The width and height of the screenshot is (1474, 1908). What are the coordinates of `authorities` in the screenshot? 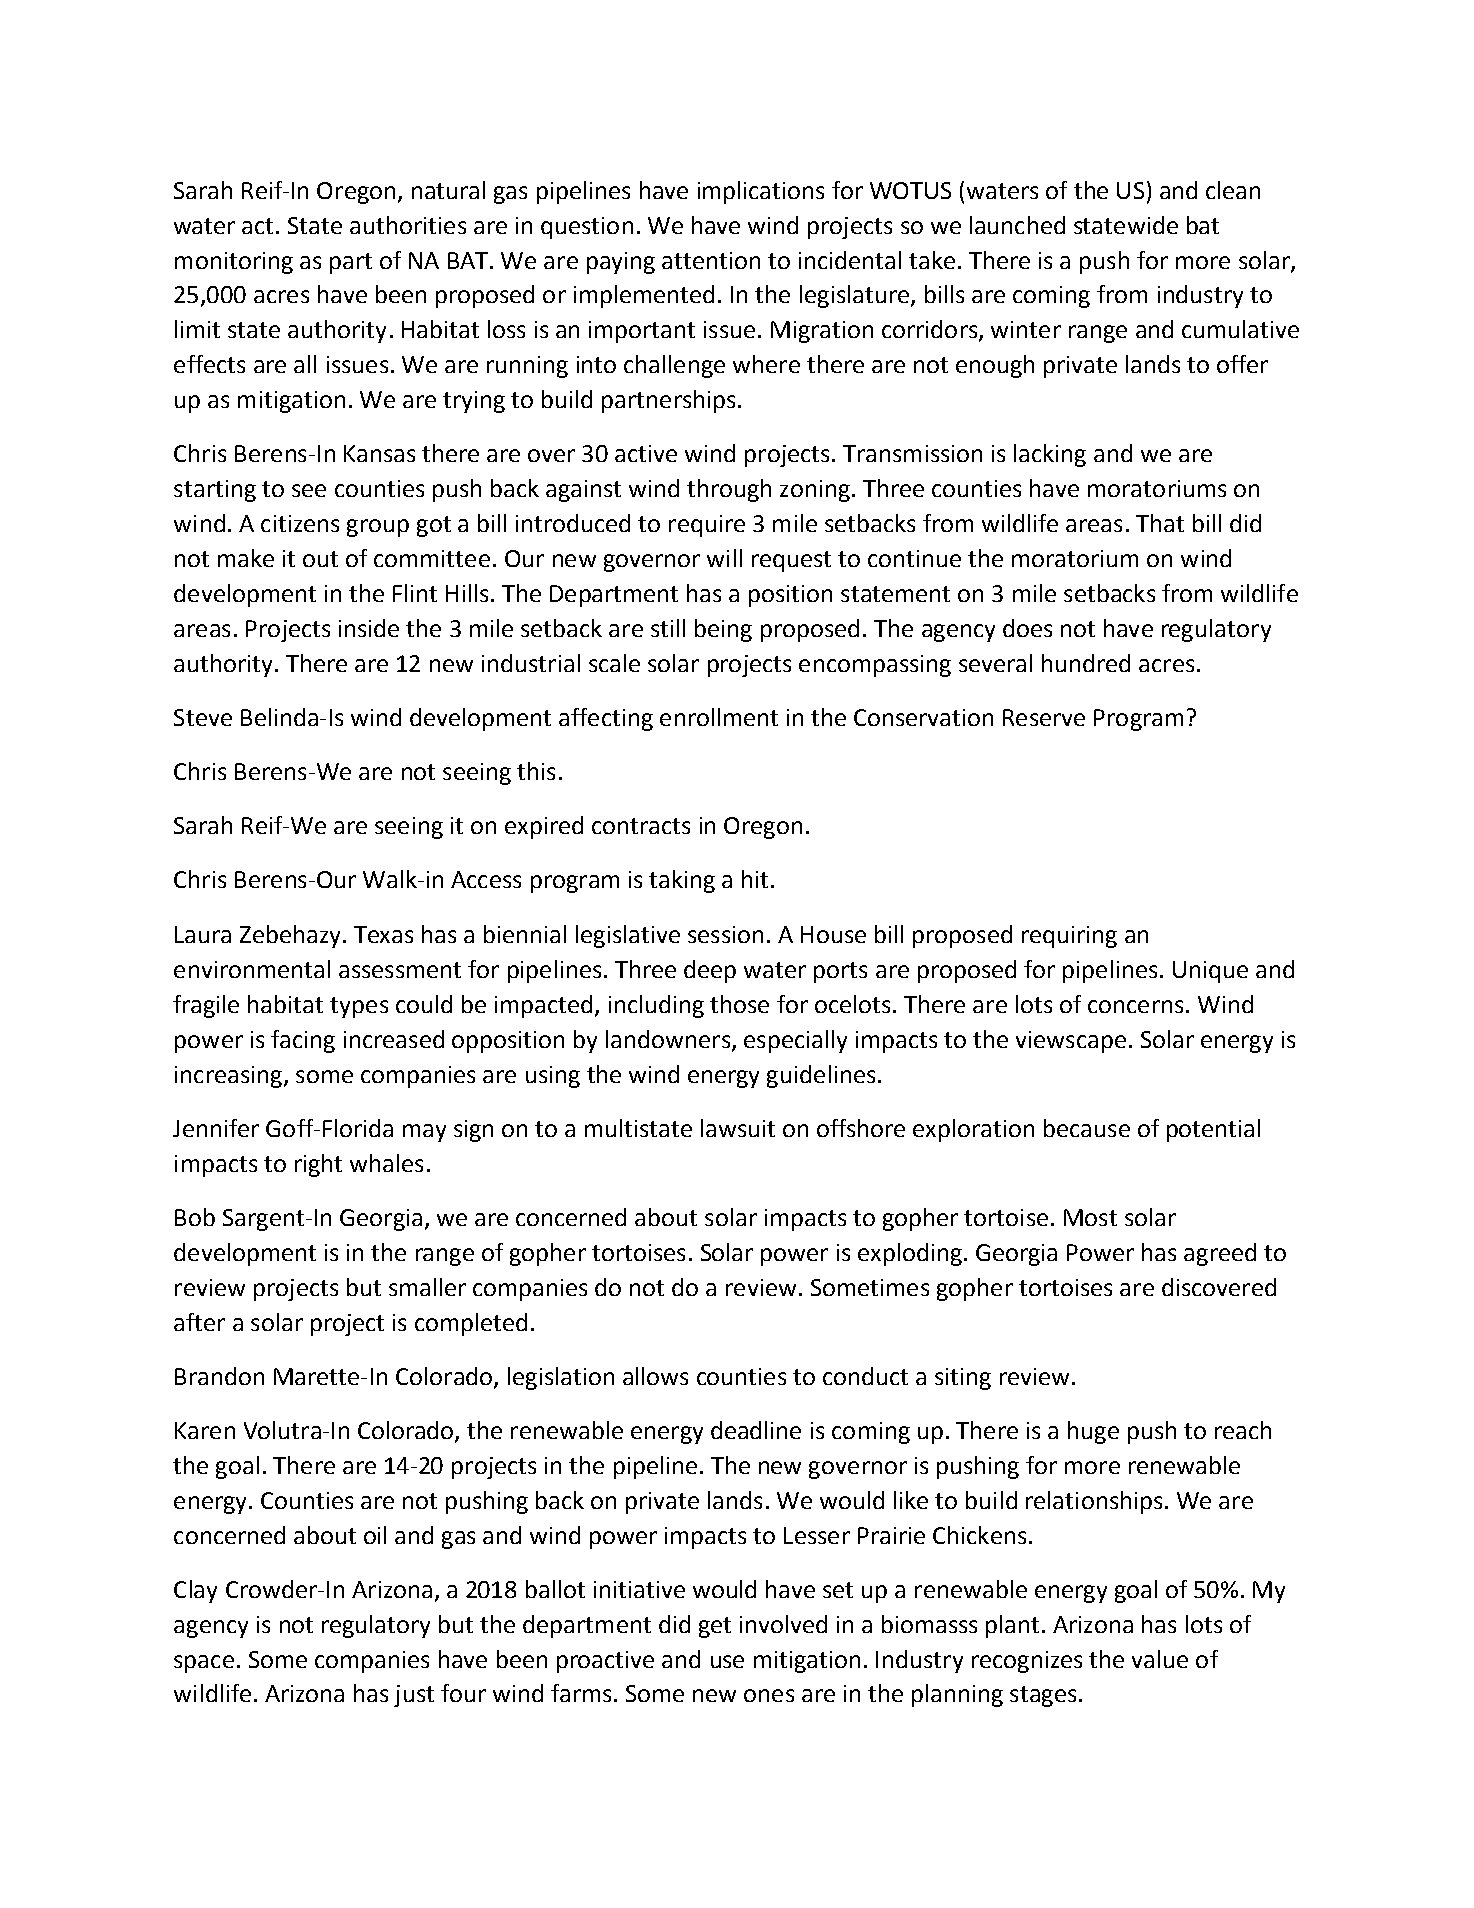 It's located at (408, 225).
